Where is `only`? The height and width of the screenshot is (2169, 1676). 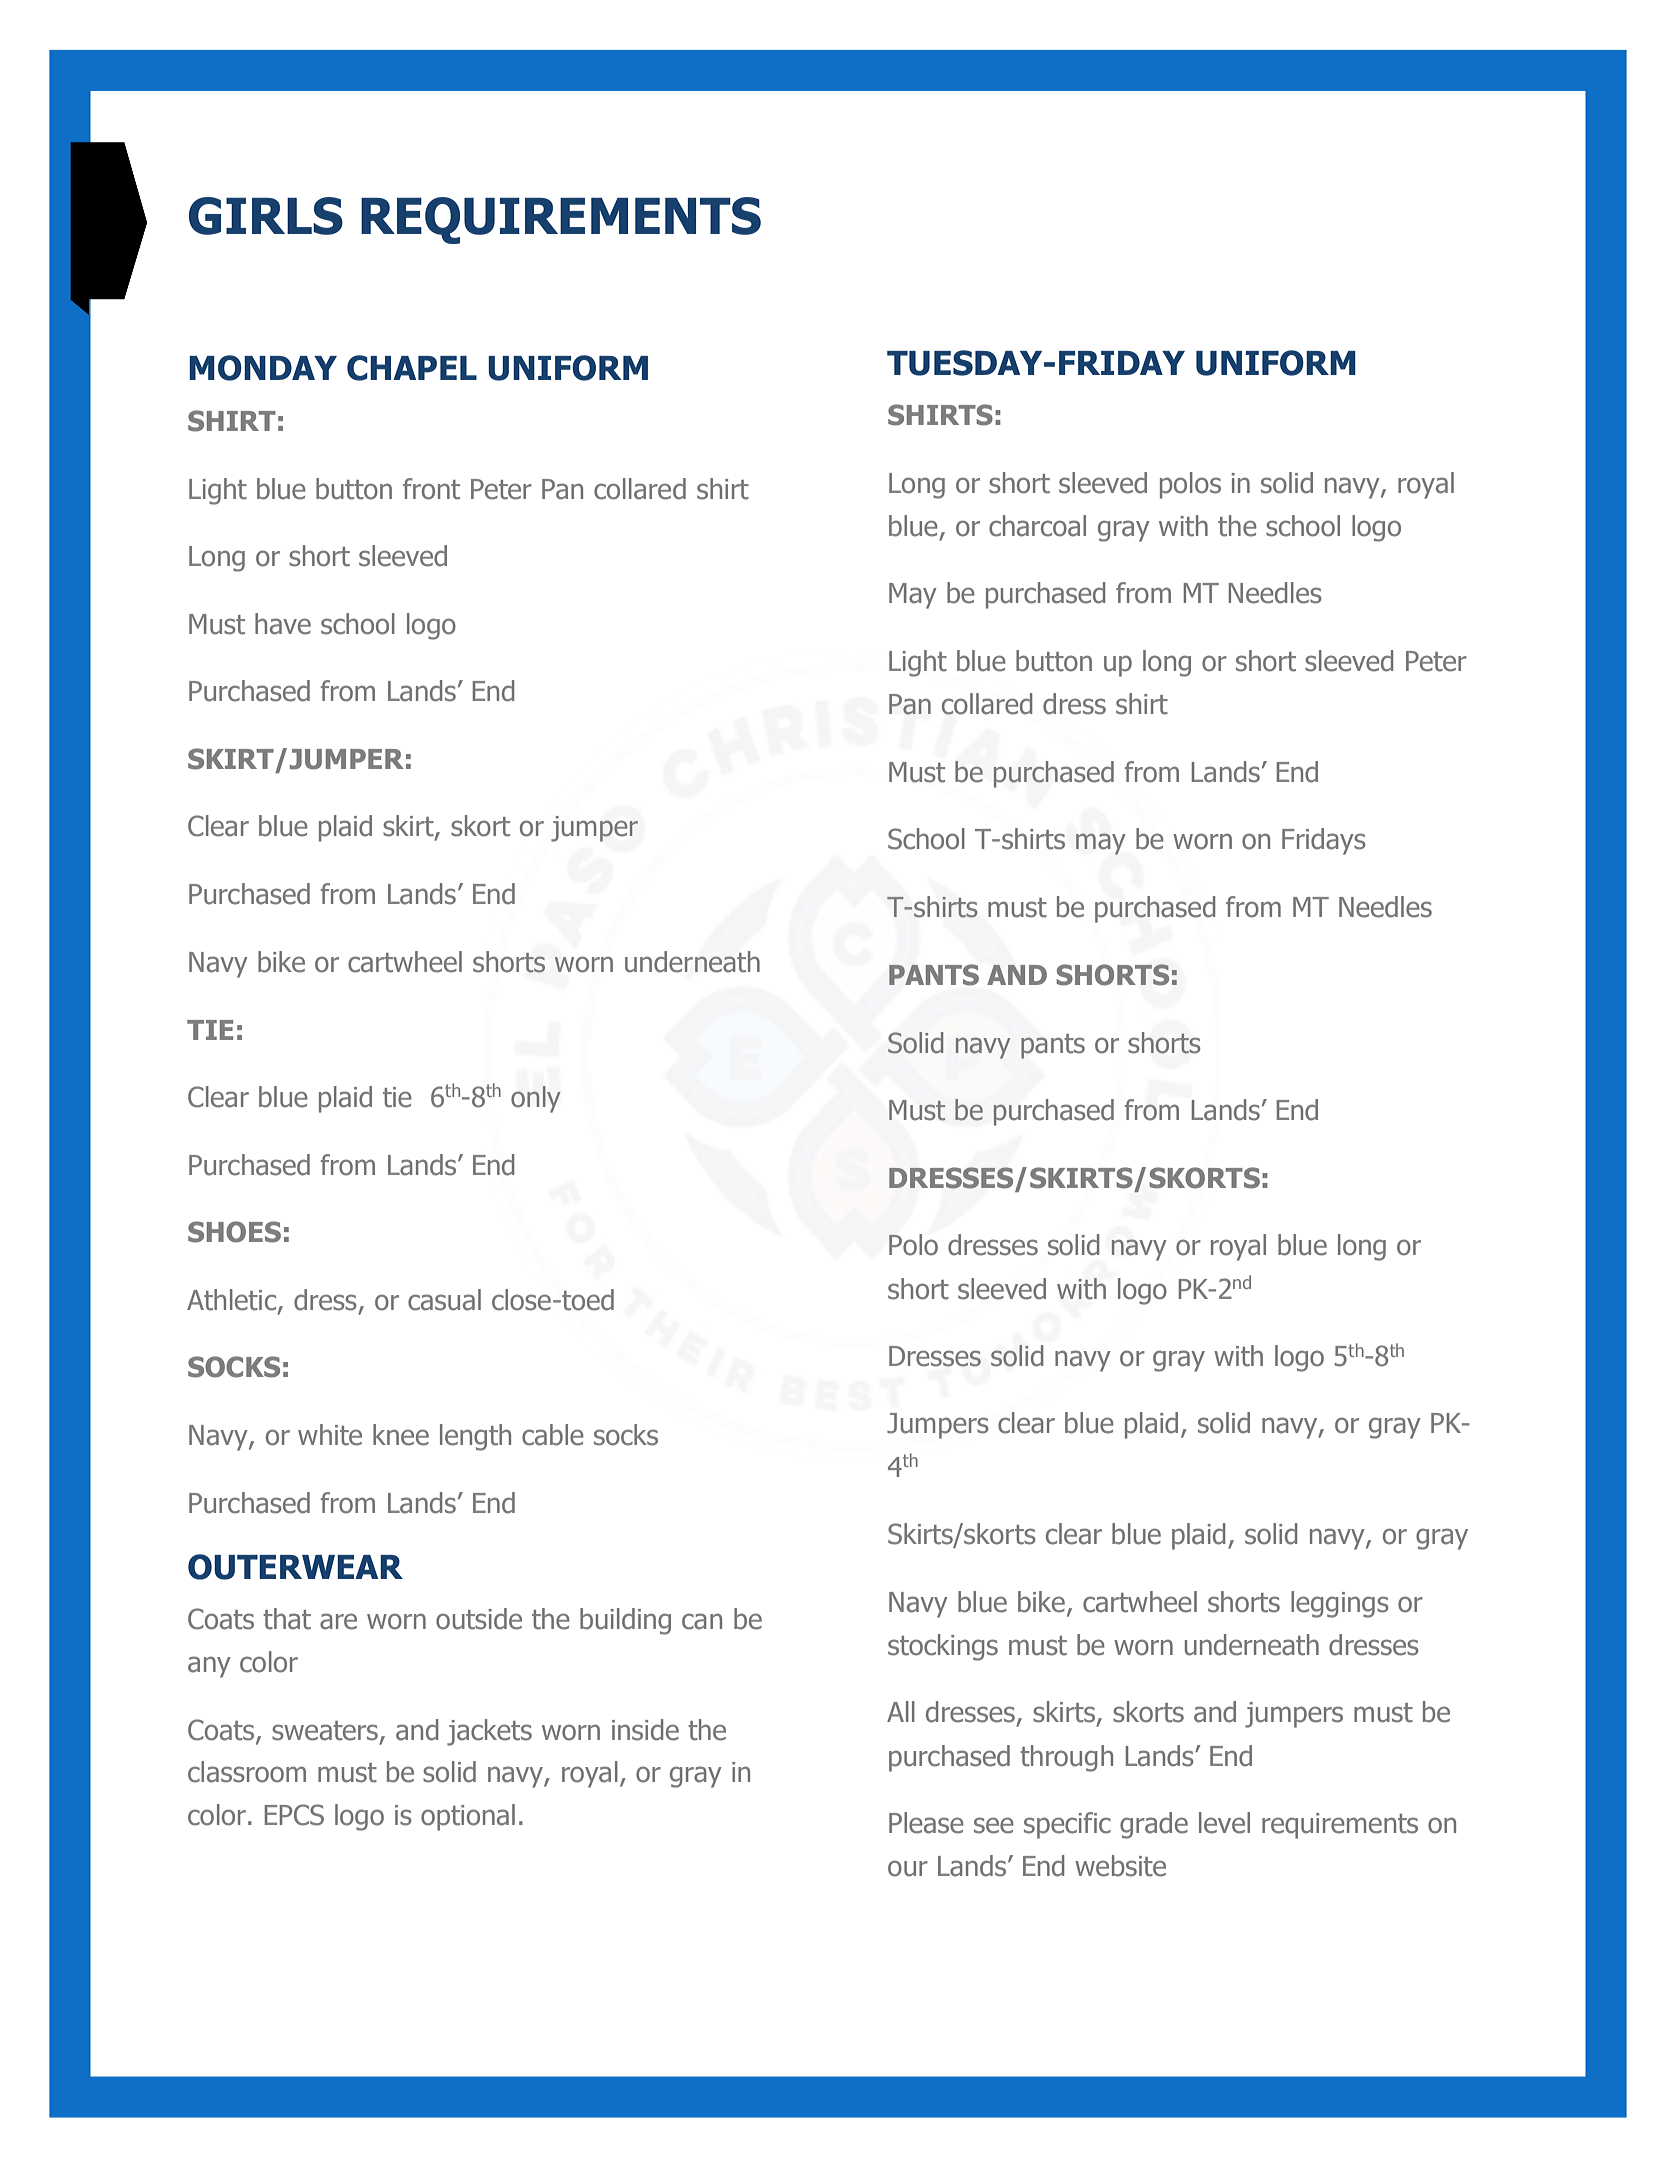 only is located at coordinates (536, 1099).
